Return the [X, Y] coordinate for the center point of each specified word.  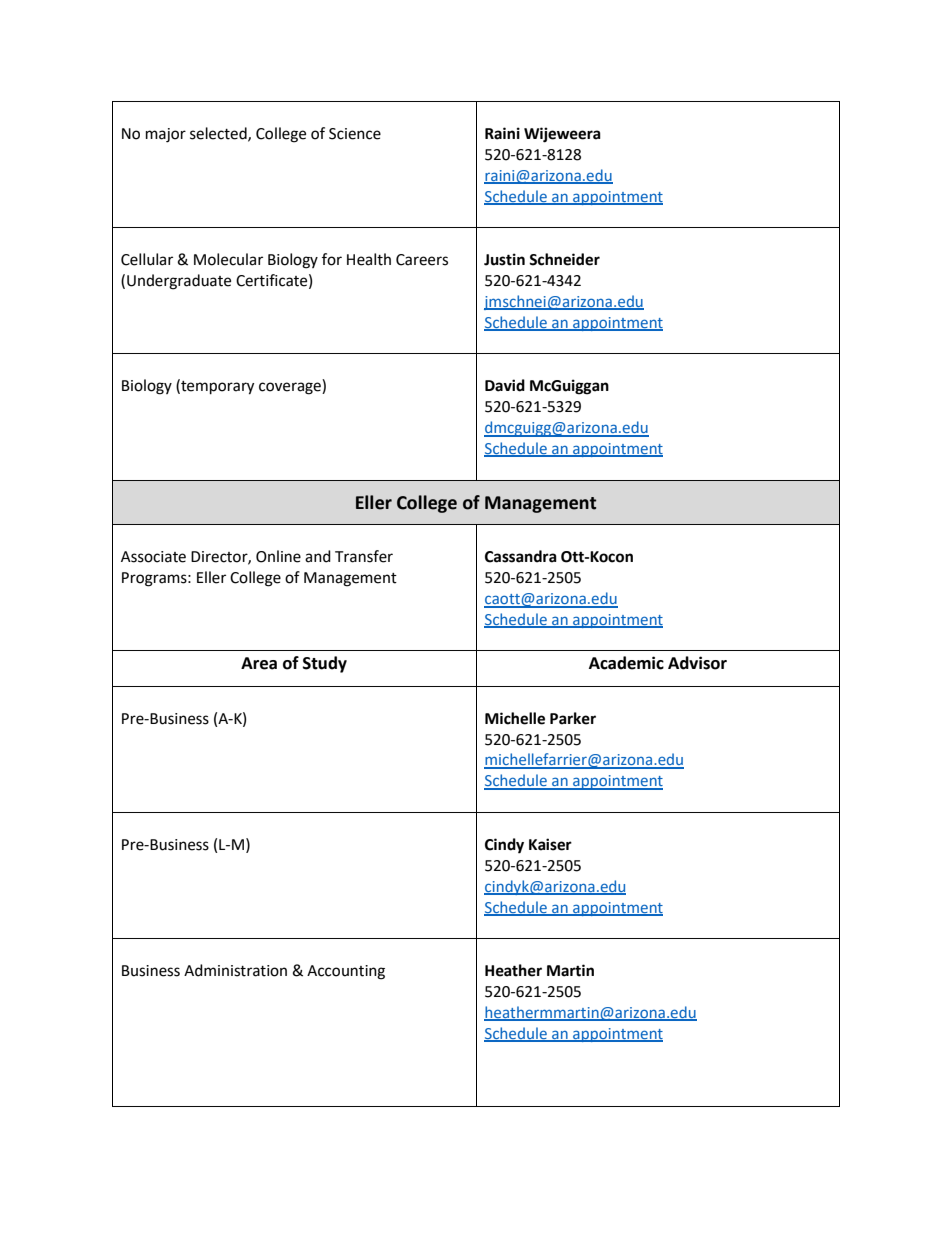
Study [325, 664]
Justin [504, 259]
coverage [291, 388]
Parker [573, 718]
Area [259, 663]
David [505, 385]
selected [219, 134]
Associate [153, 557]
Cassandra [521, 556]
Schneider [564, 259]
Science [355, 134]
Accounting [346, 972]
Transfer [364, 556]
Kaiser [550, 844]
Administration [235, 970]
